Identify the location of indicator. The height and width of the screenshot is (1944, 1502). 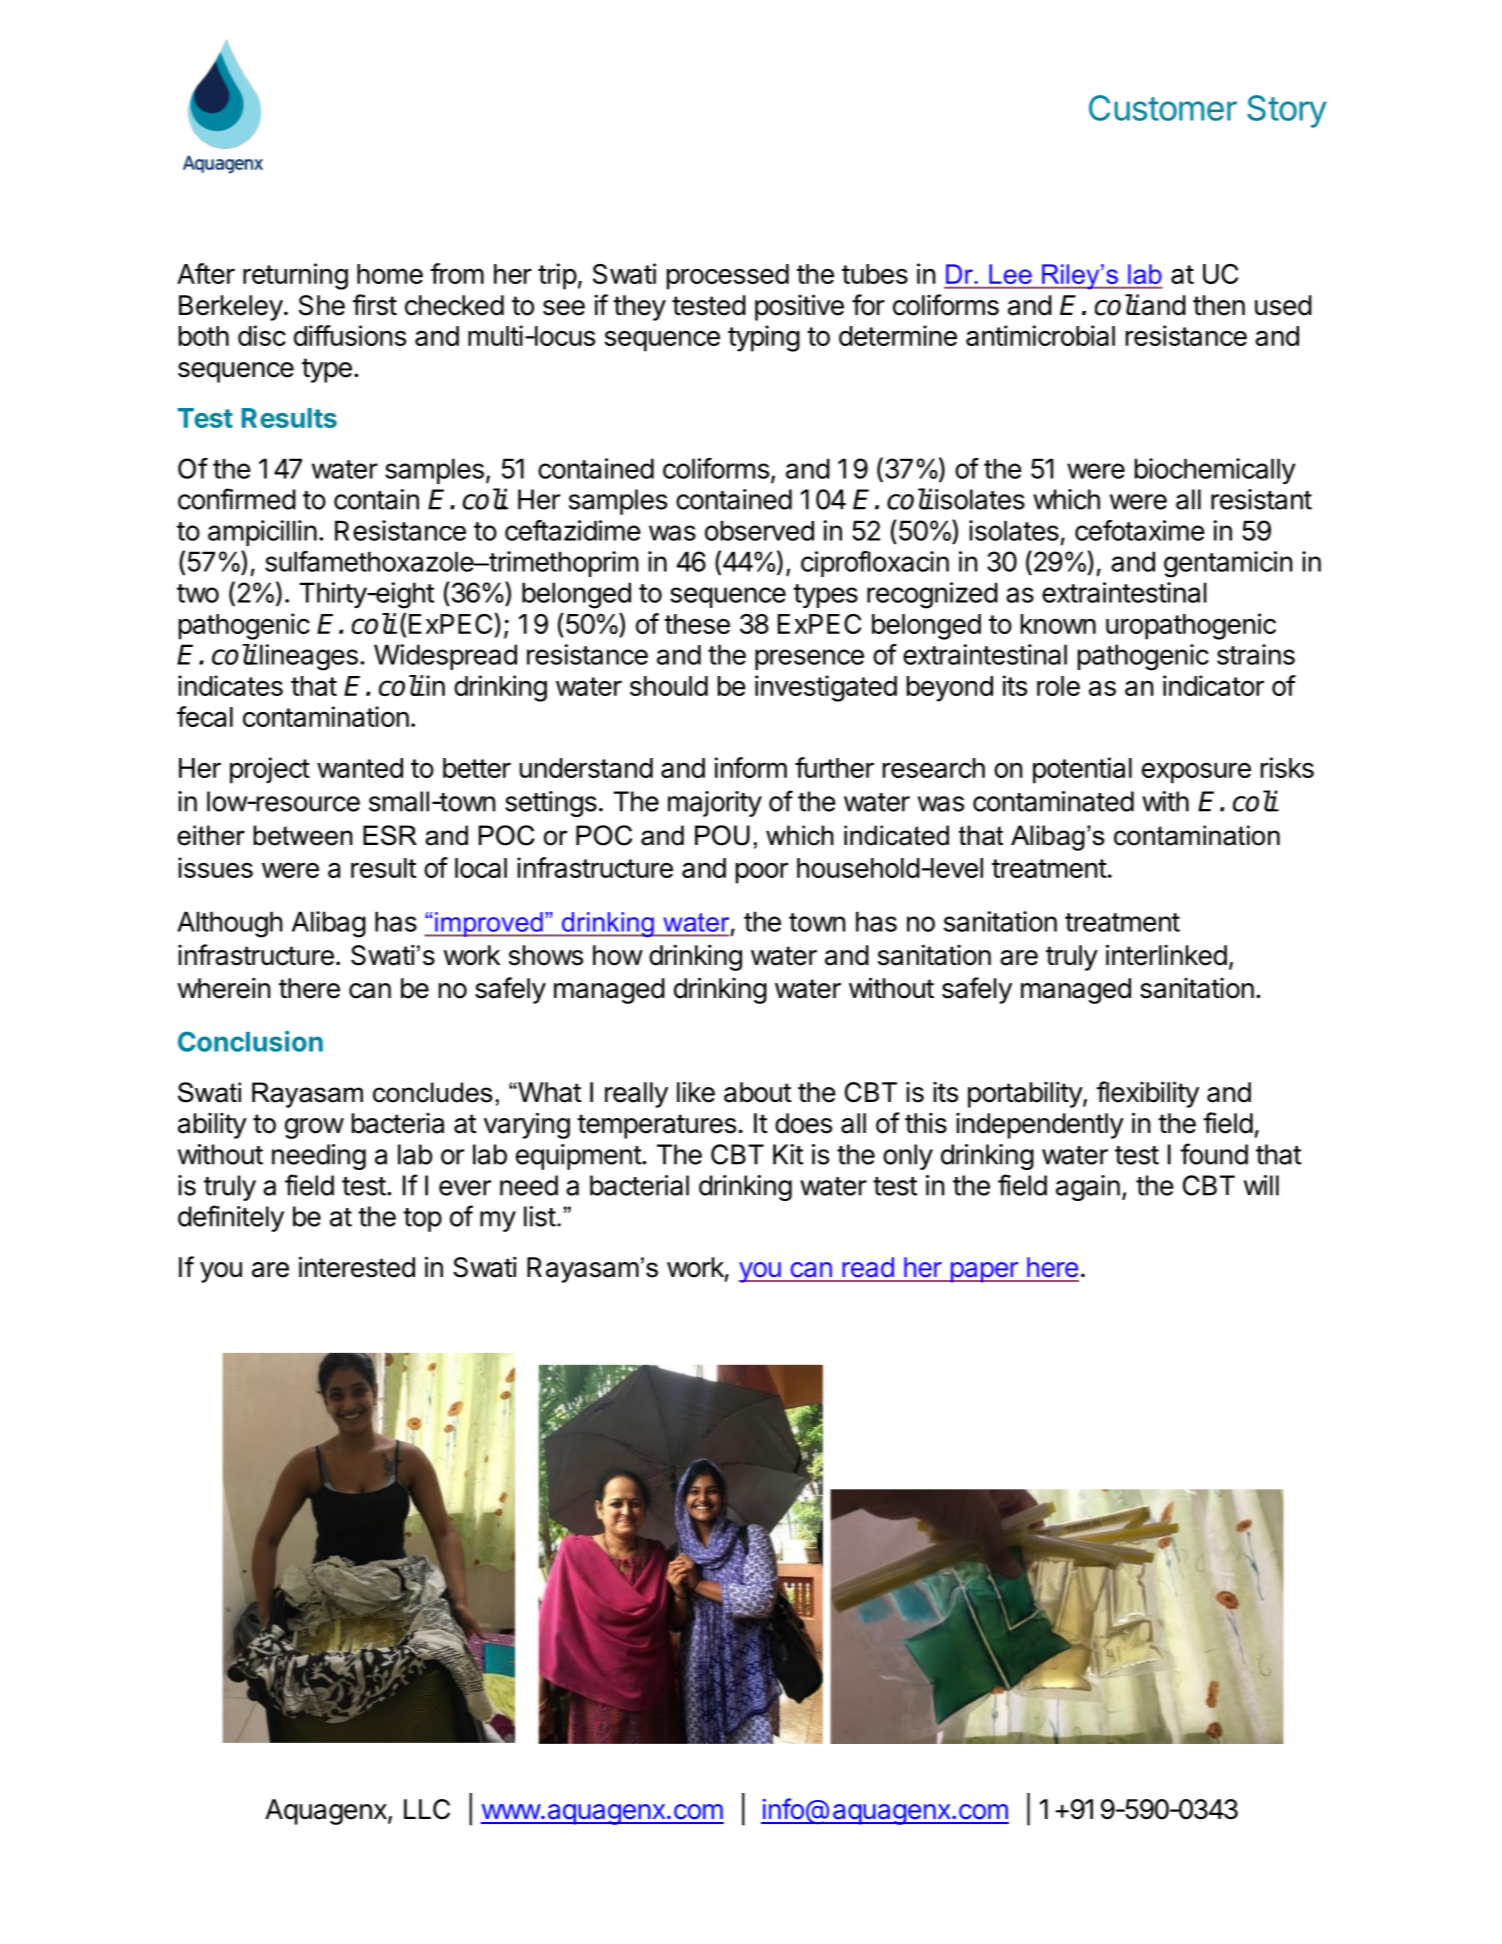
(1213, 685).
